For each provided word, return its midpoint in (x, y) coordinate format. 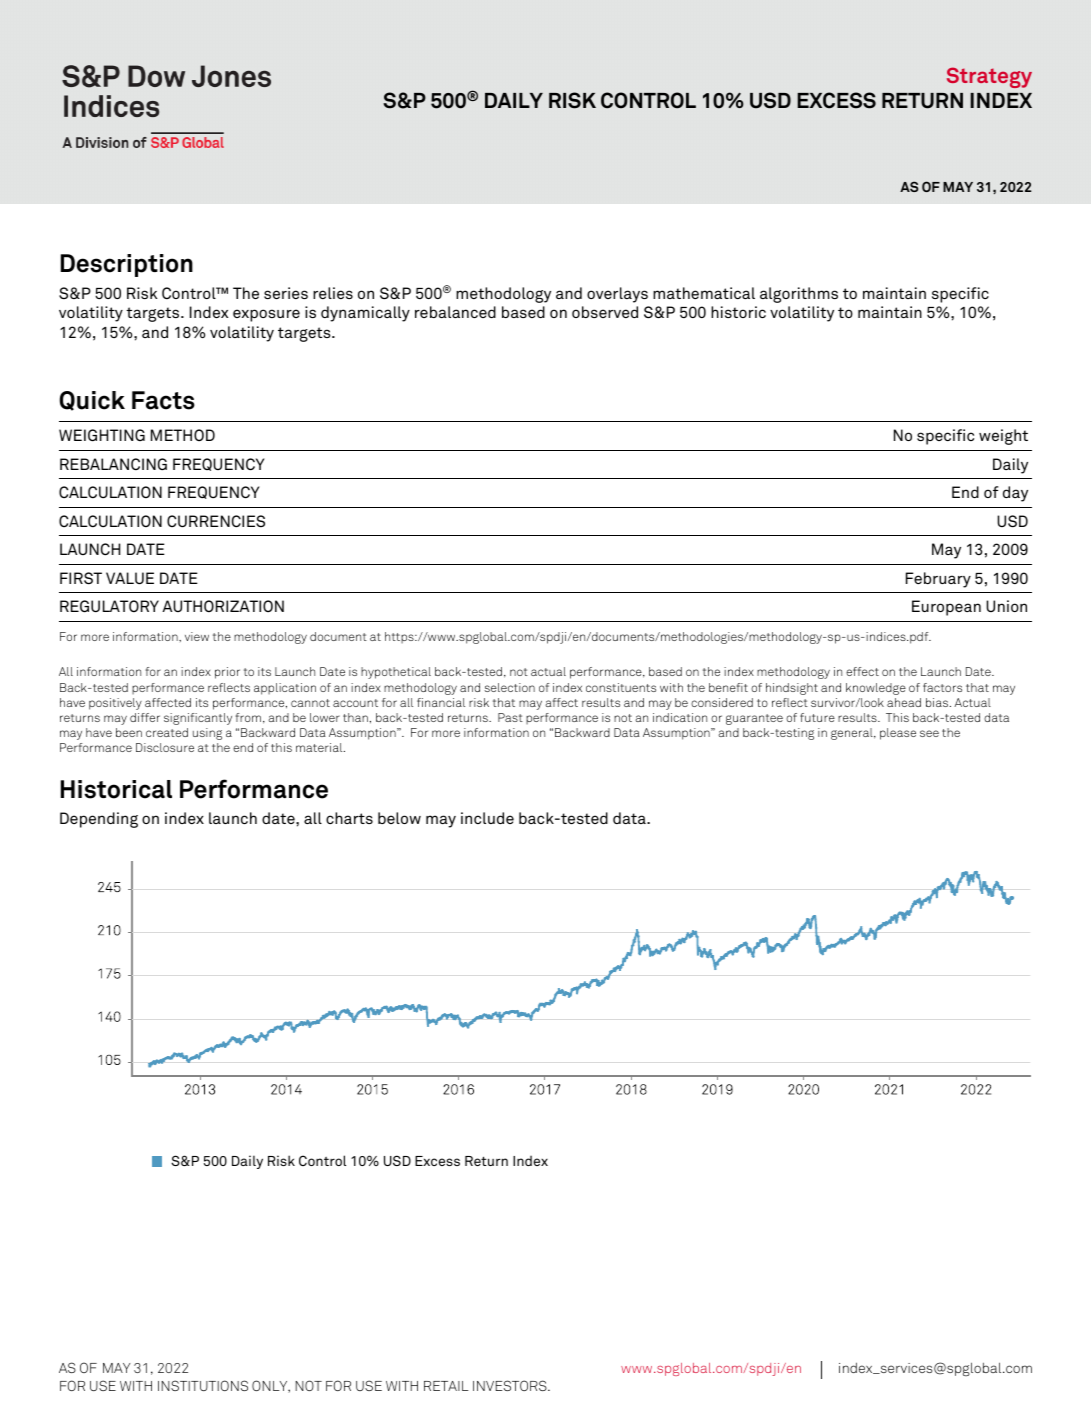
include (487, 818)
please (898, 734)
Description (127, 265)
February (938, 580)
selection (509, 687)
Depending (99, 820)
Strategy (989, 77)
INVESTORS (511, 1385)
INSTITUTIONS (203, 1385)
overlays (617, 295)
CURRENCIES (216, 521)
